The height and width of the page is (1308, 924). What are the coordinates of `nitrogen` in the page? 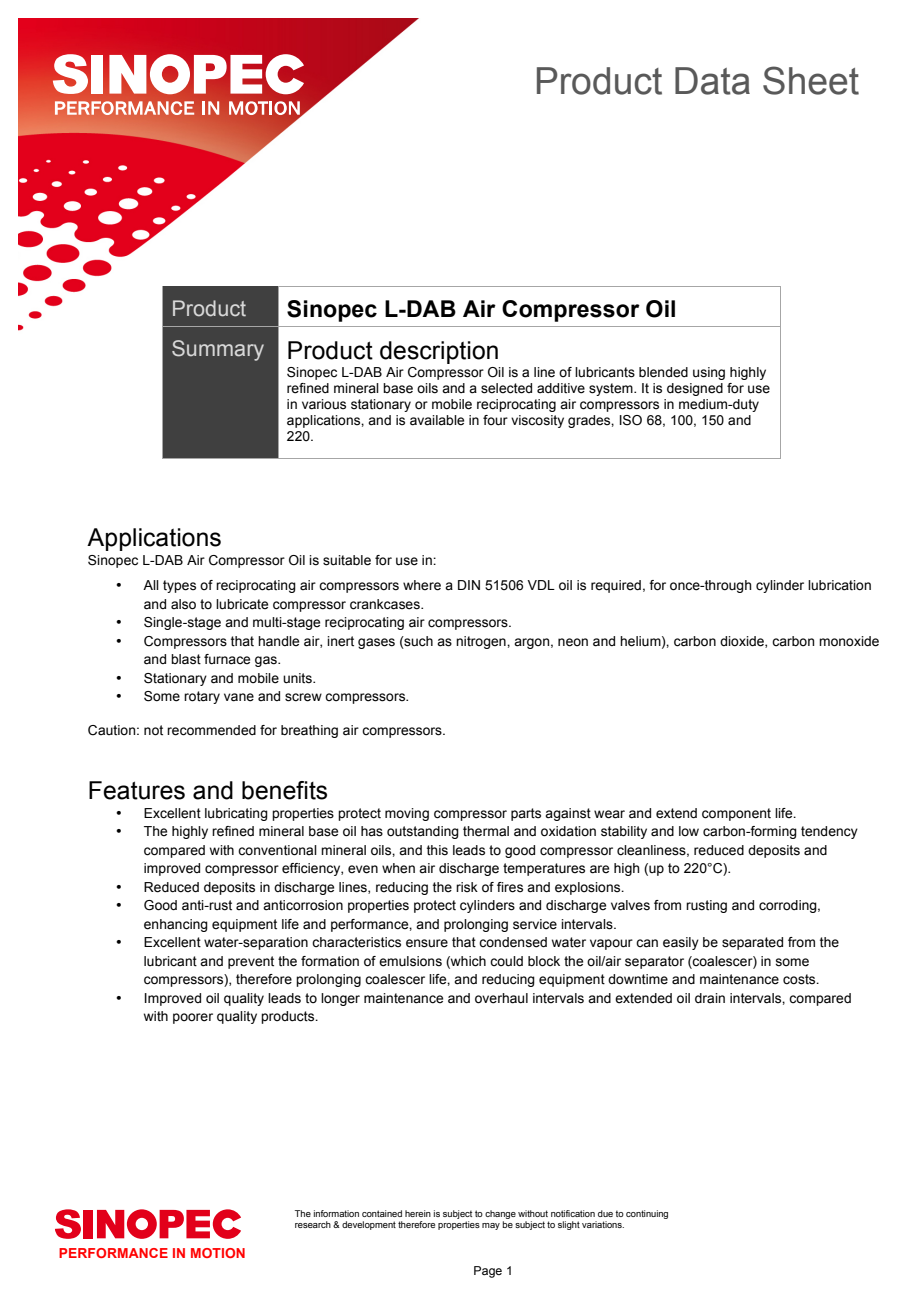 It's located at (482, 642).
